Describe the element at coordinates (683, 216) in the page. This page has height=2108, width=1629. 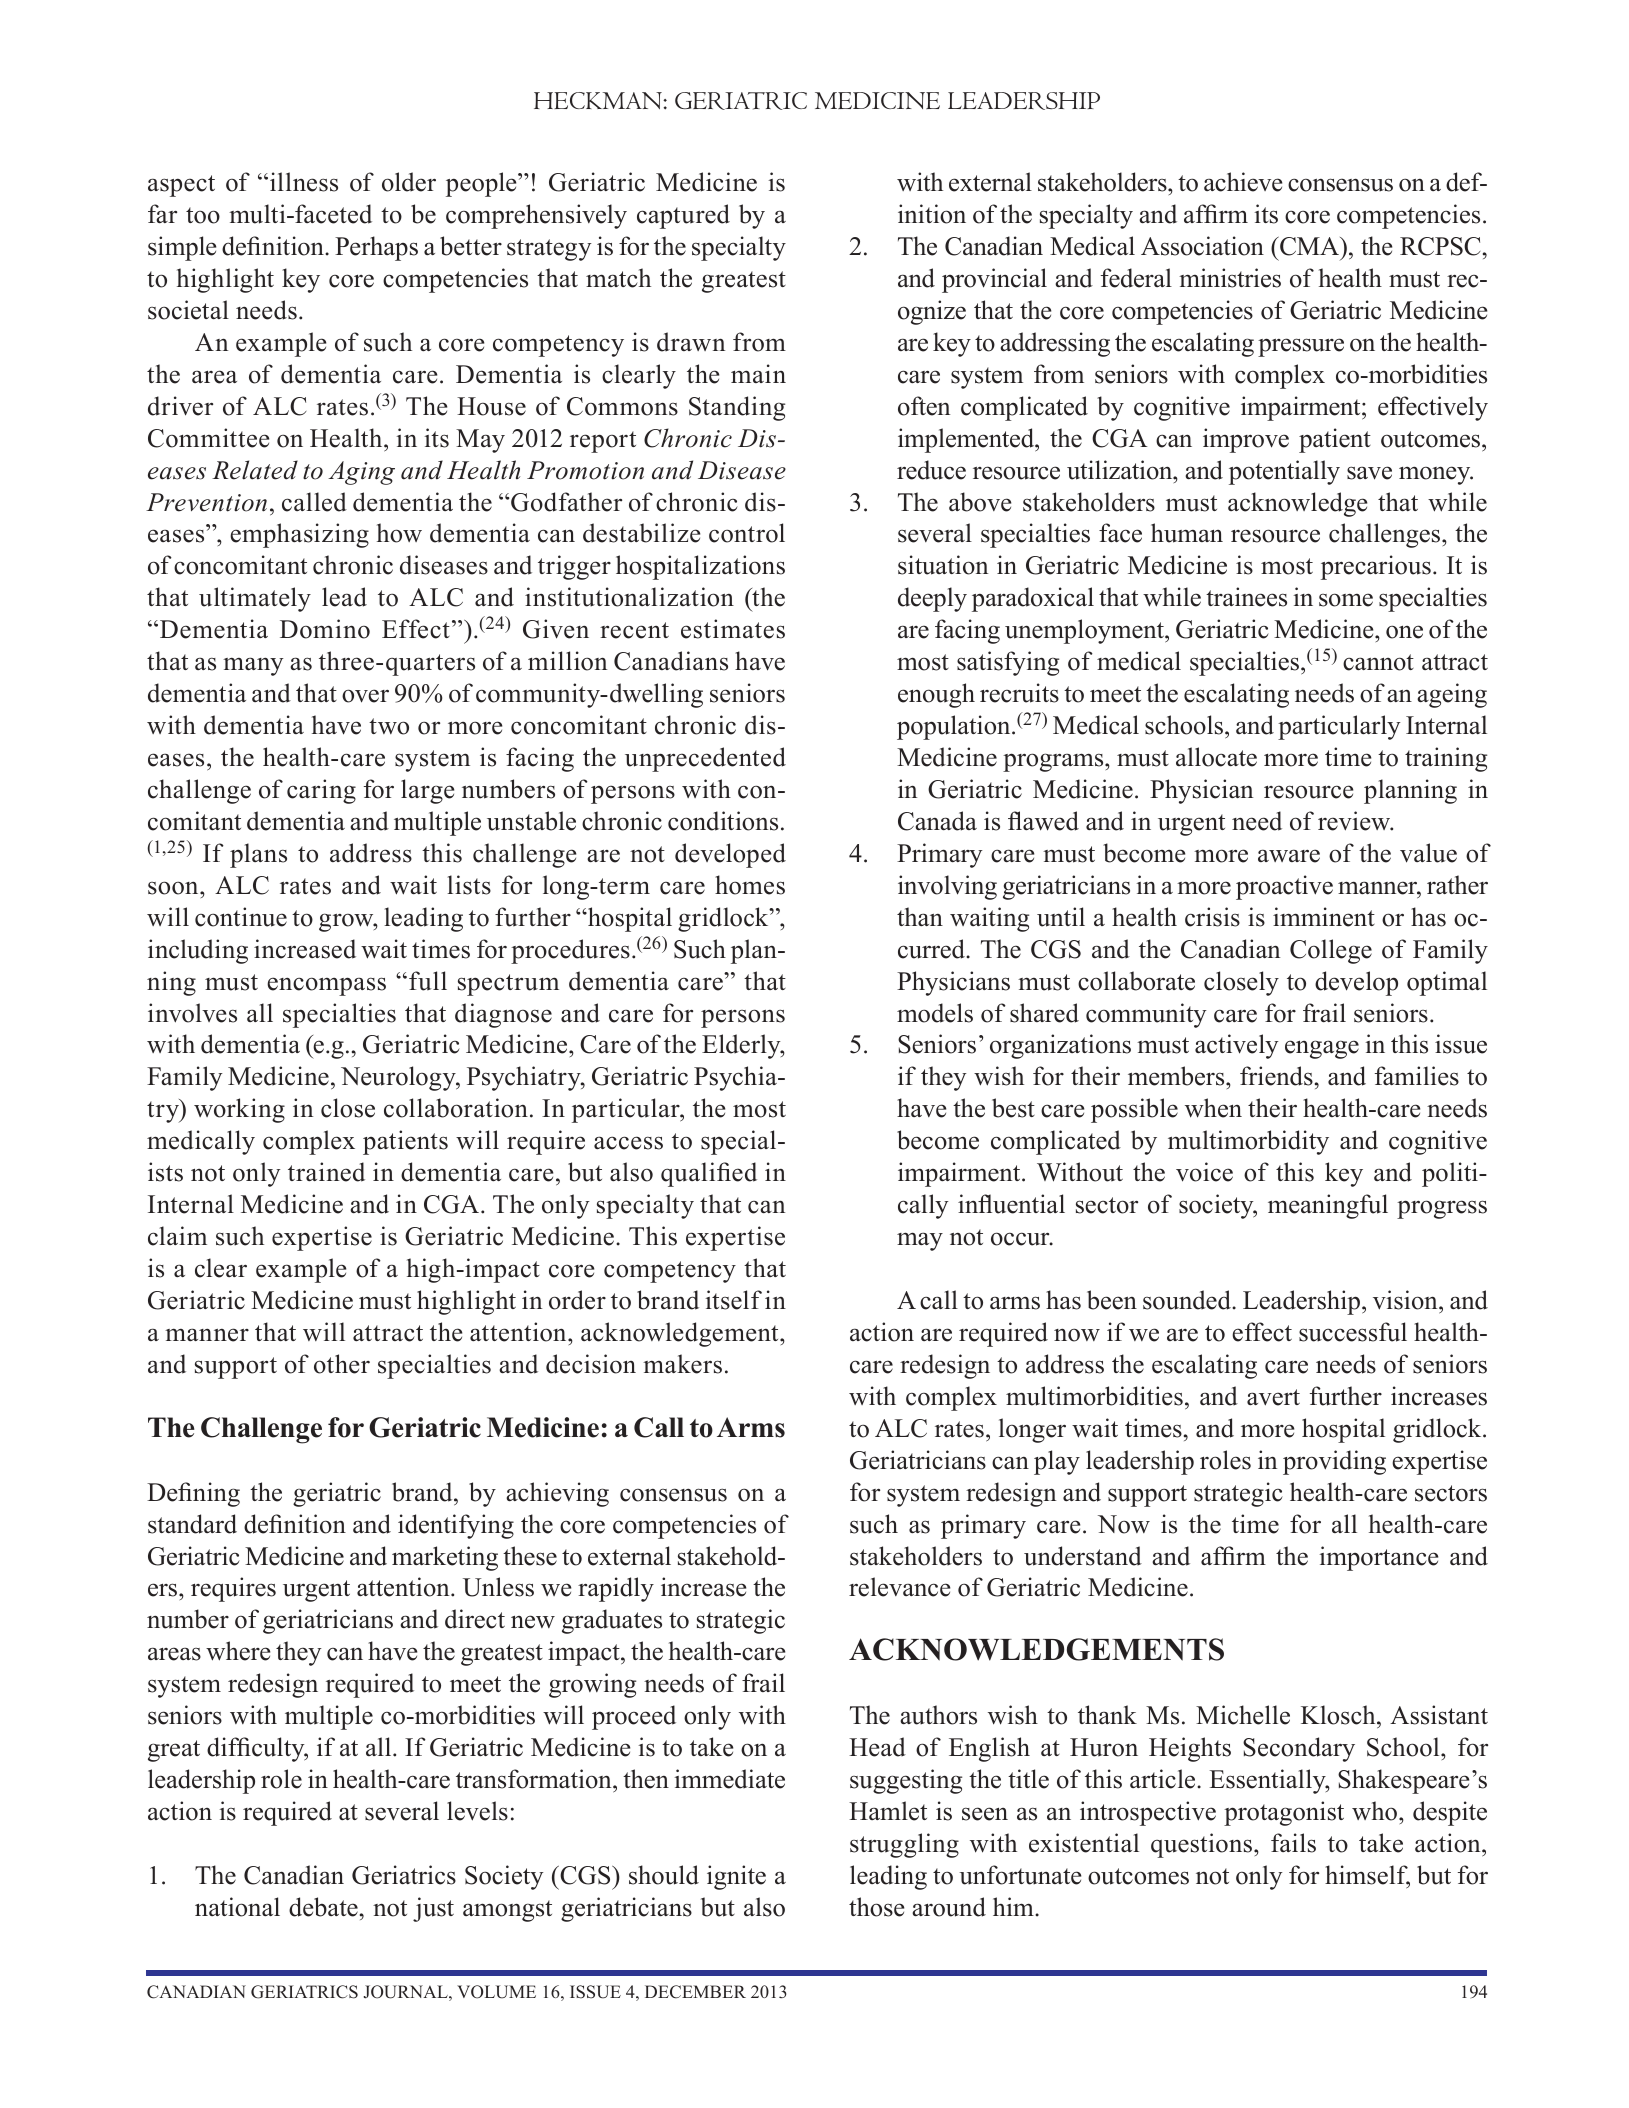
I see `captured` at that location.
